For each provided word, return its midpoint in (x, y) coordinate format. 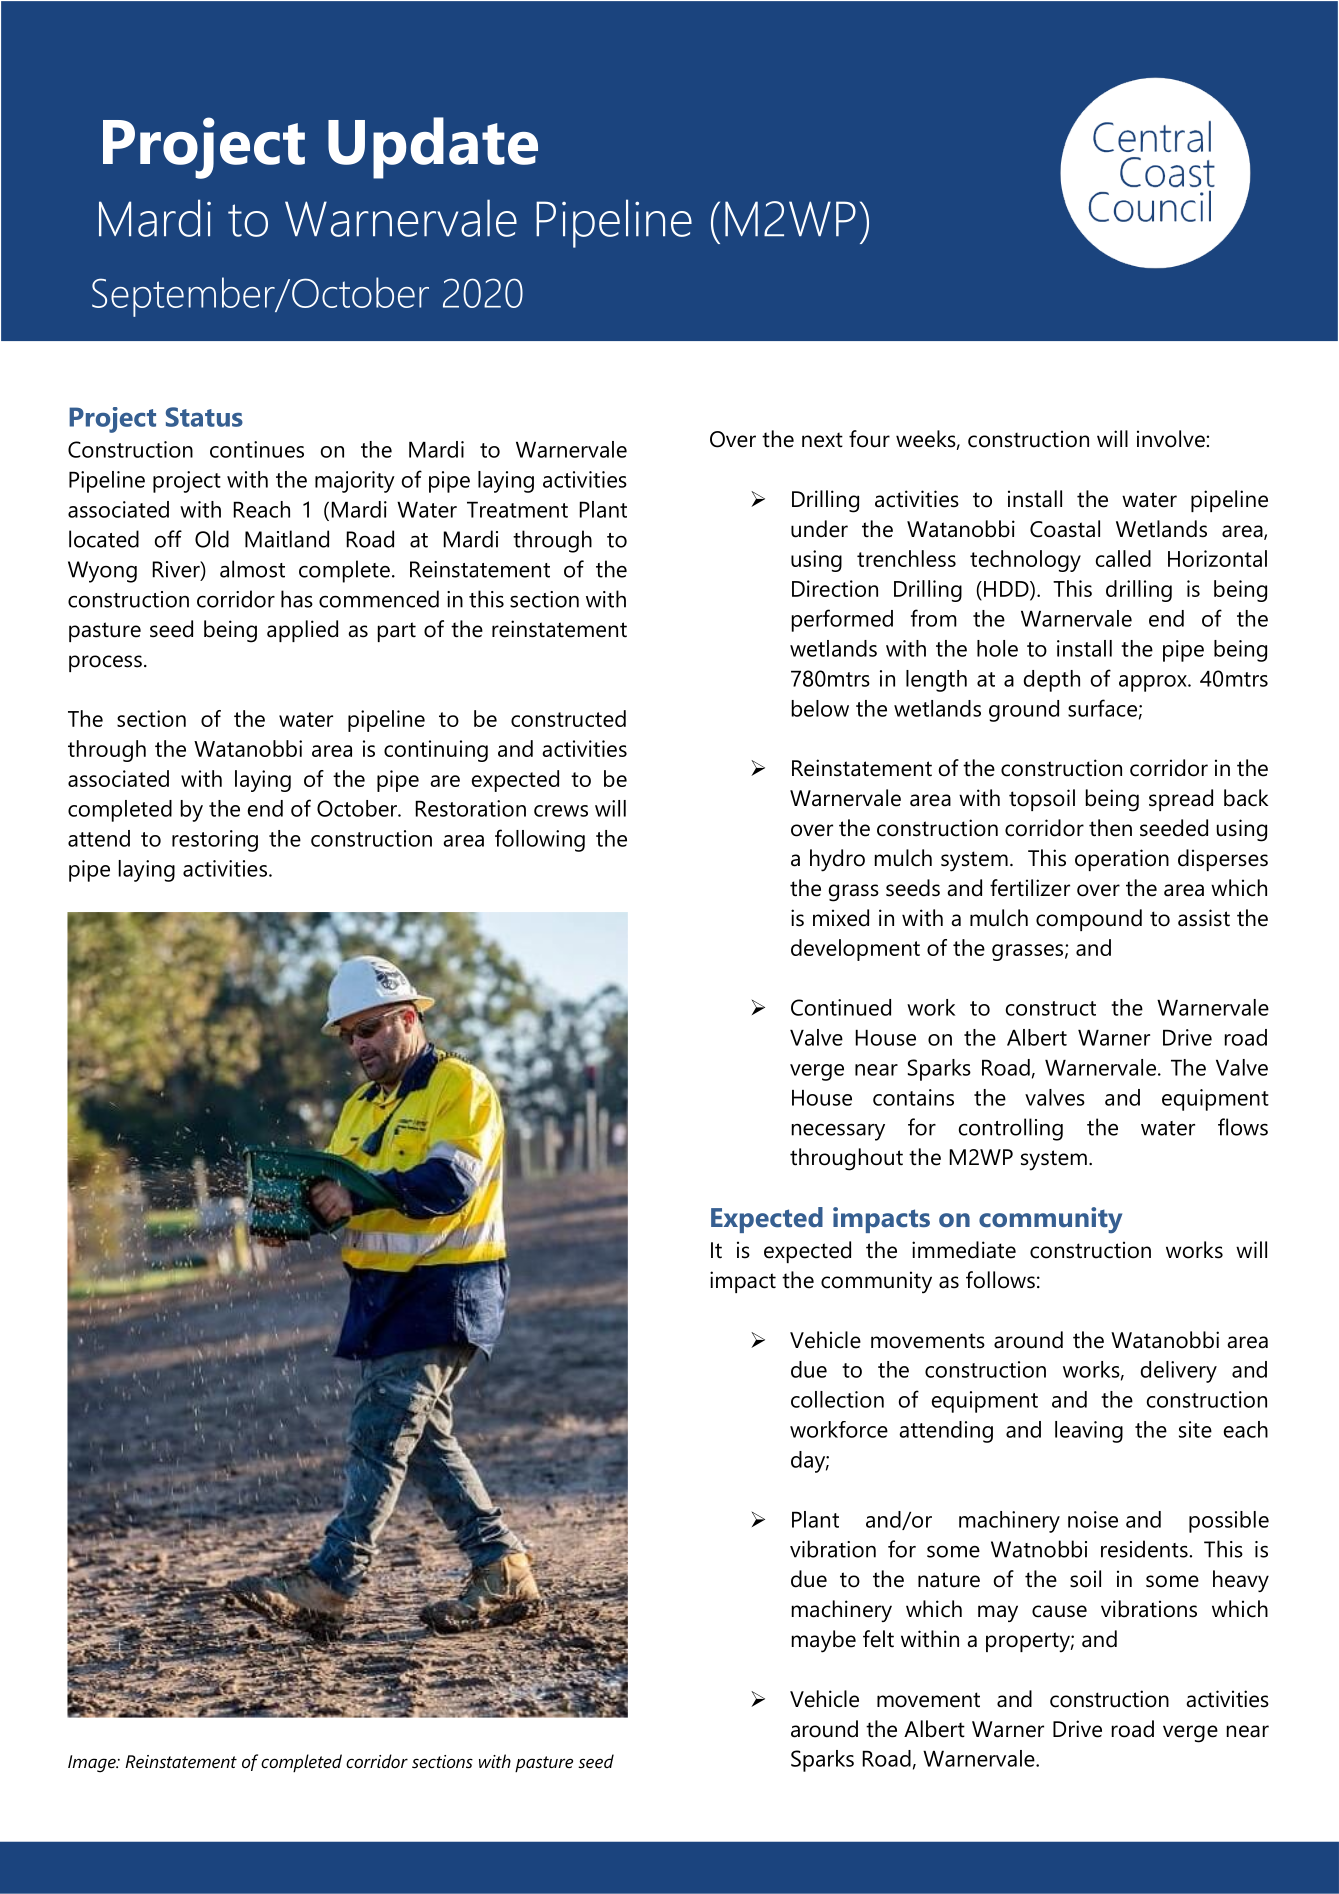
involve (1172, 439)
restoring (215, 841)
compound (1089, 920)
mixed (841, 918)
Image (93, 1764)
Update (433, 148)
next (822, 440)
